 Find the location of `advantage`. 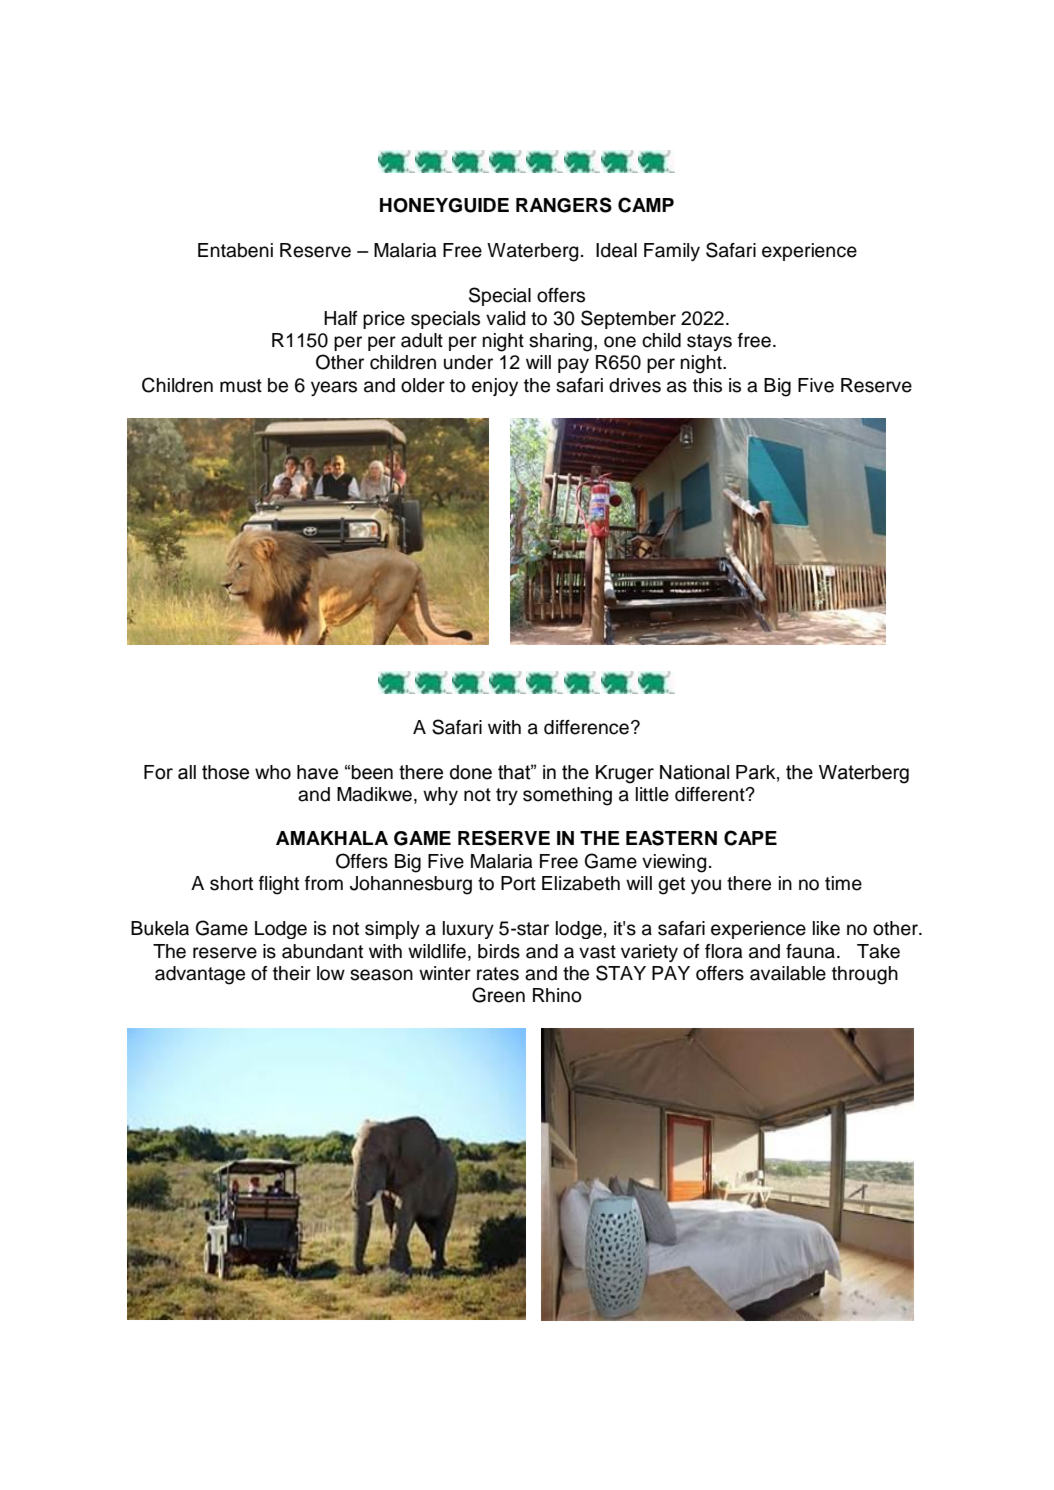

advantage is located at coordinates (200, 975).
